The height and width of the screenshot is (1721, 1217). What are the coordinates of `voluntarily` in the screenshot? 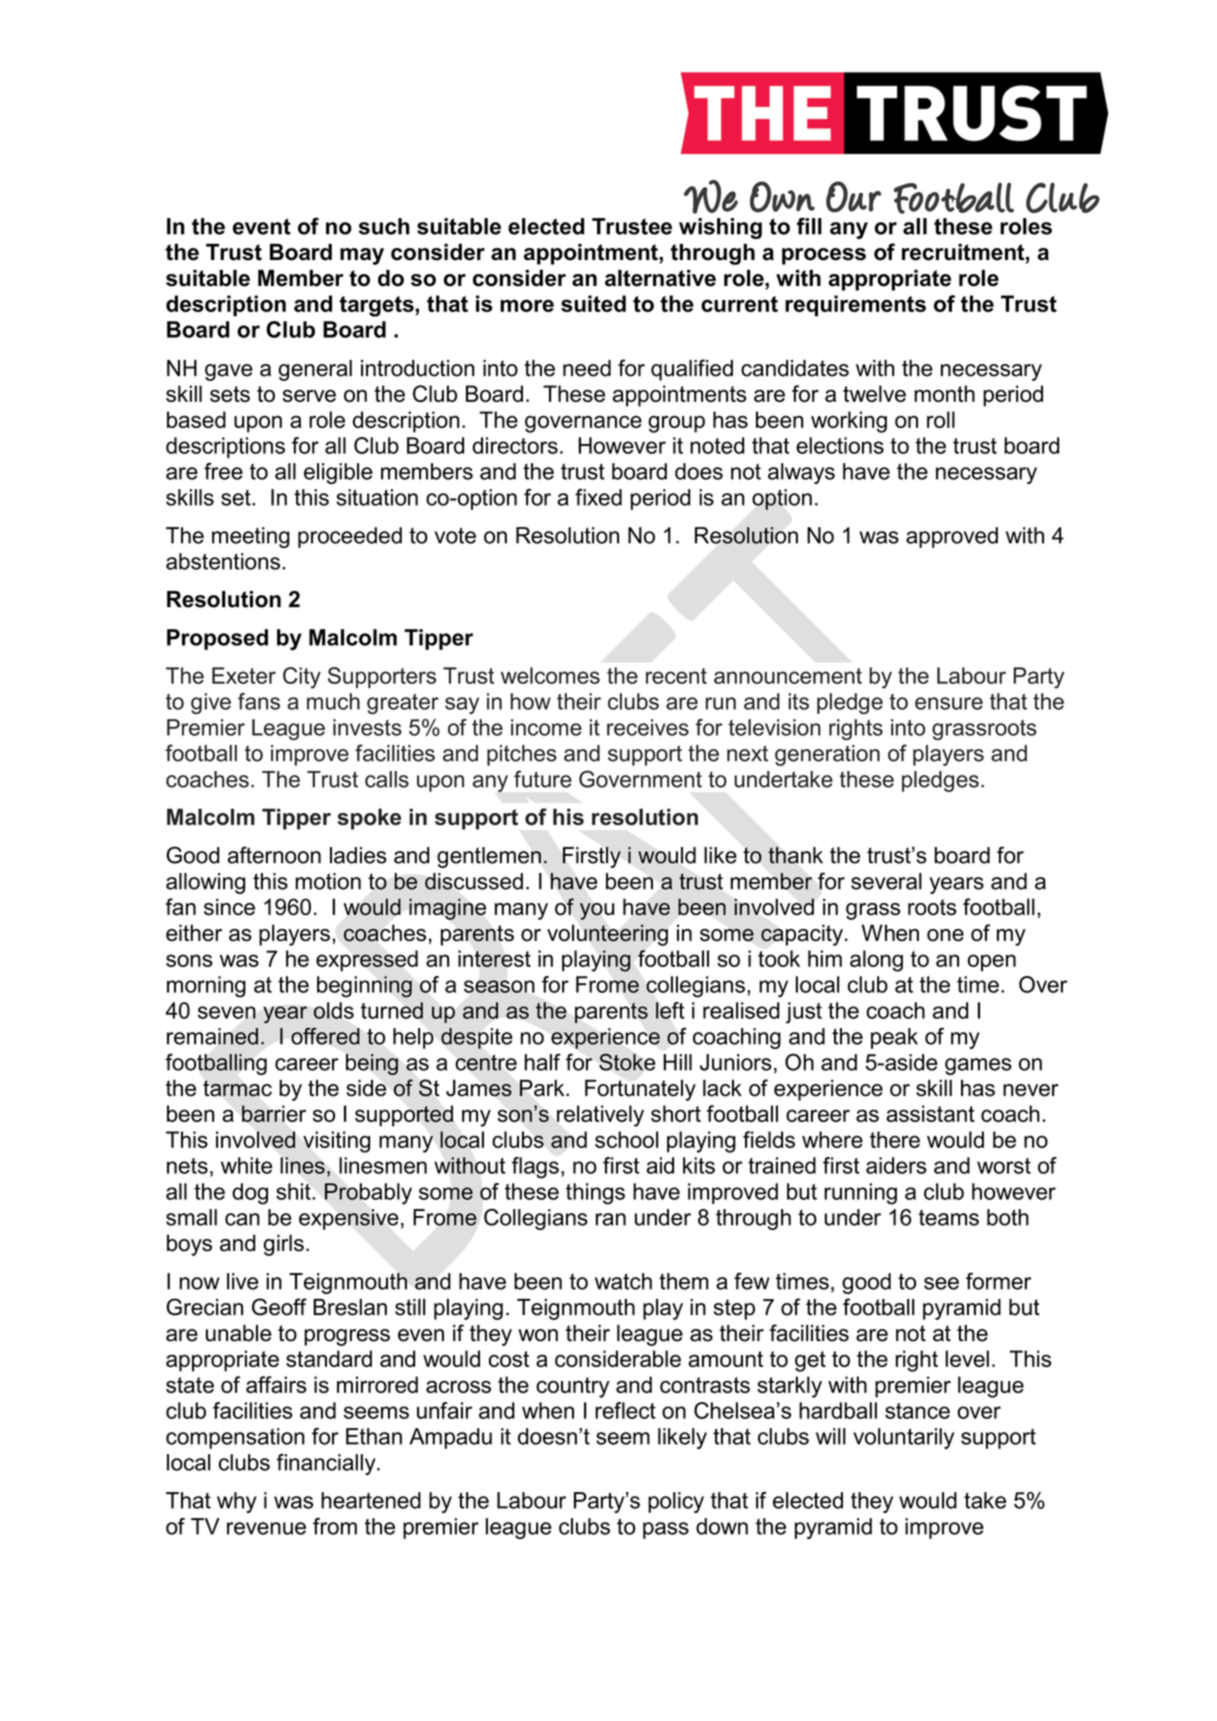 It's located at (903, 1438).
